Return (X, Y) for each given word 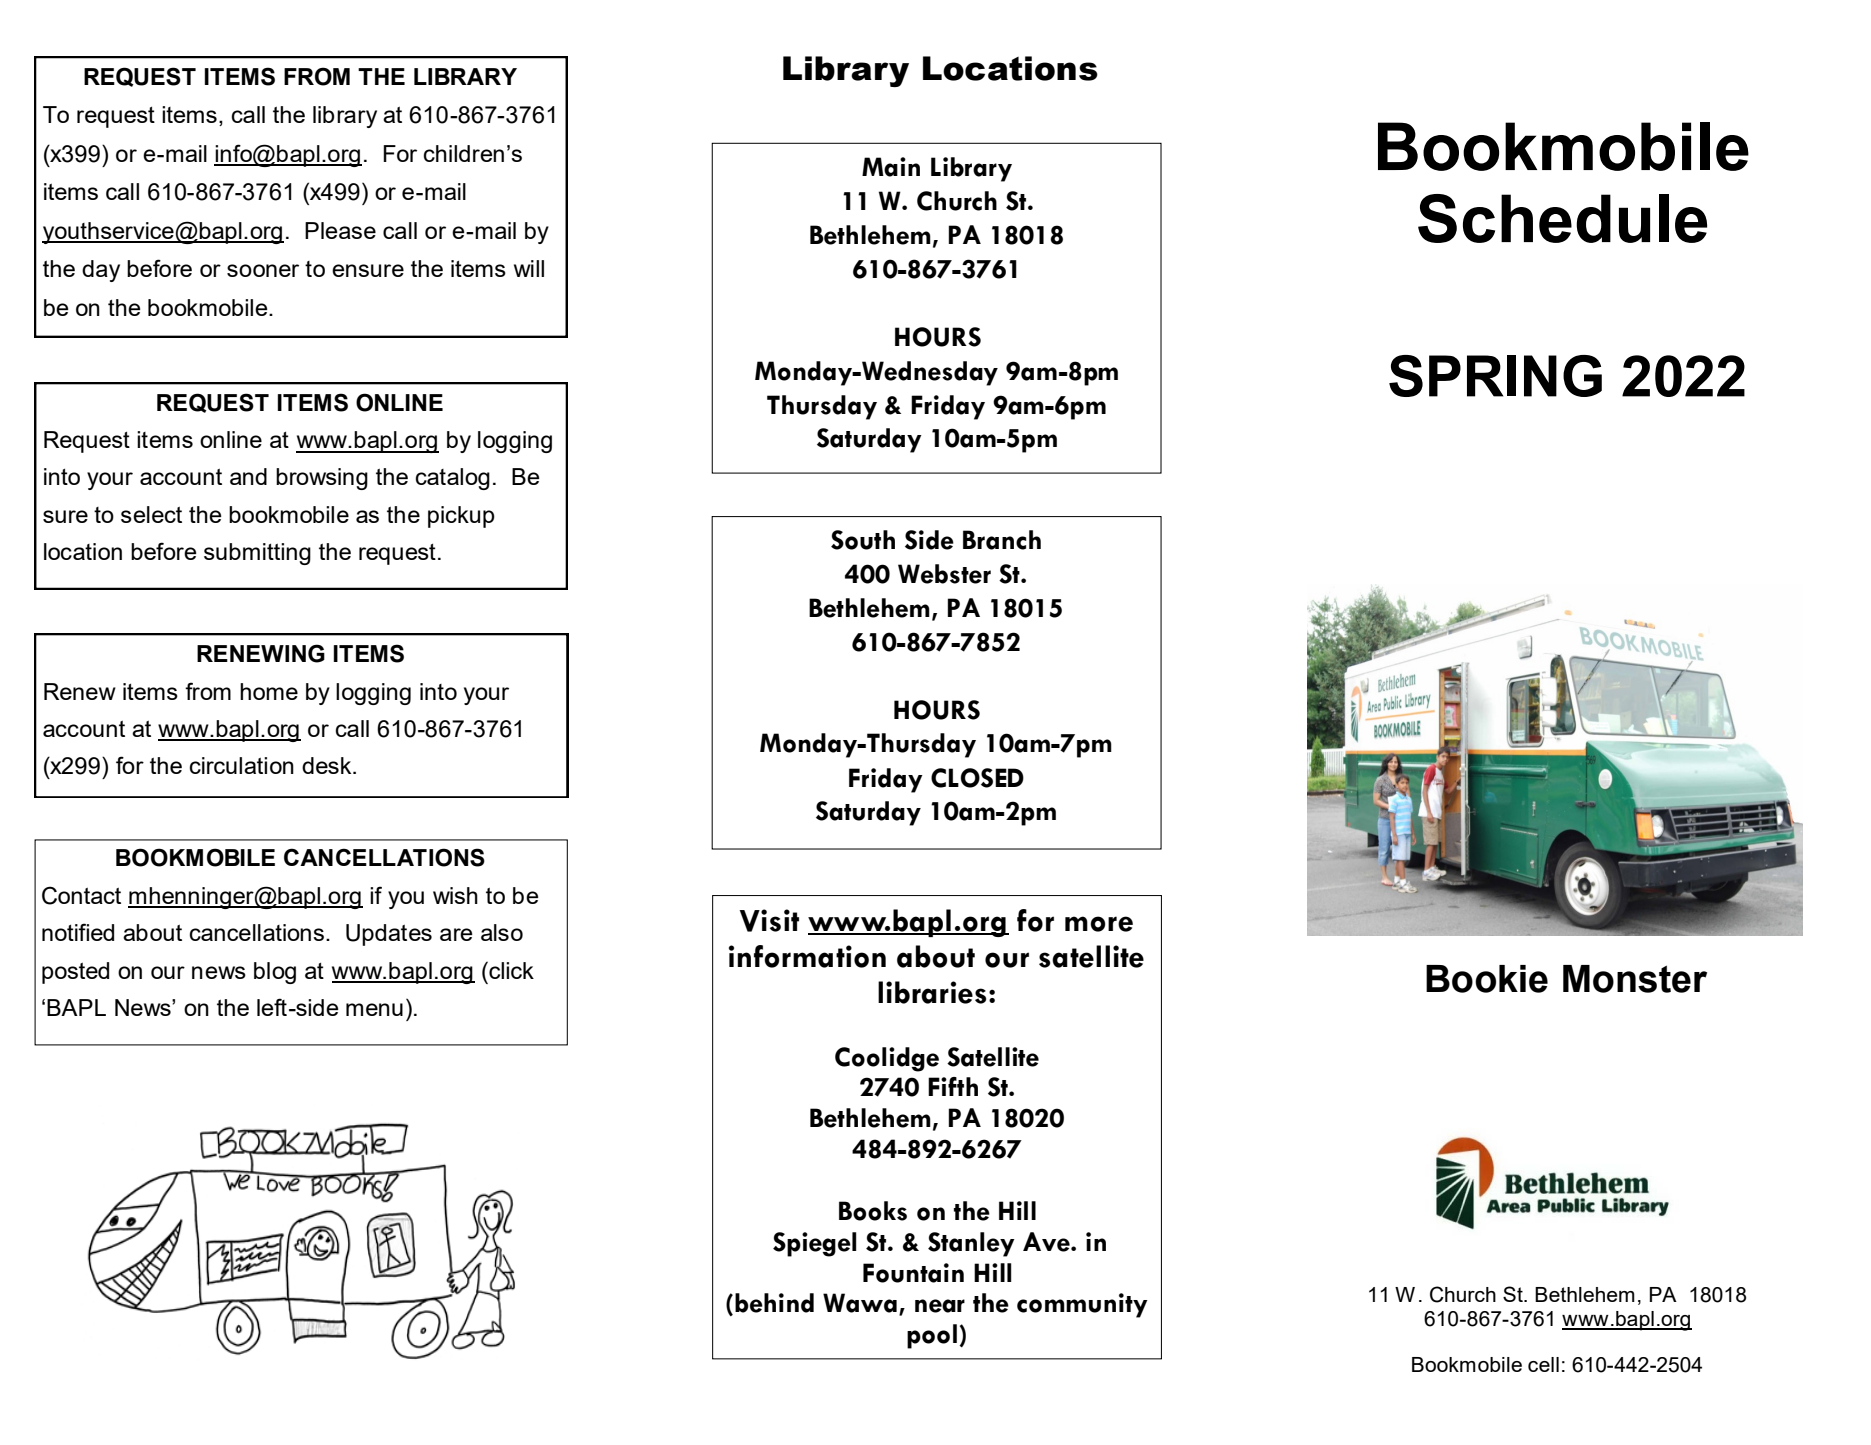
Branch (1002, 540)
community (1082, 1305)
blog (275, 973)
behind (774, 1303)
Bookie (1487, 979)
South (863, 540)
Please (340, 230)
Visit (769, 920)
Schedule (1562, 218)
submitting (257, 554)
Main (891, 167)
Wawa (860, 1303)
